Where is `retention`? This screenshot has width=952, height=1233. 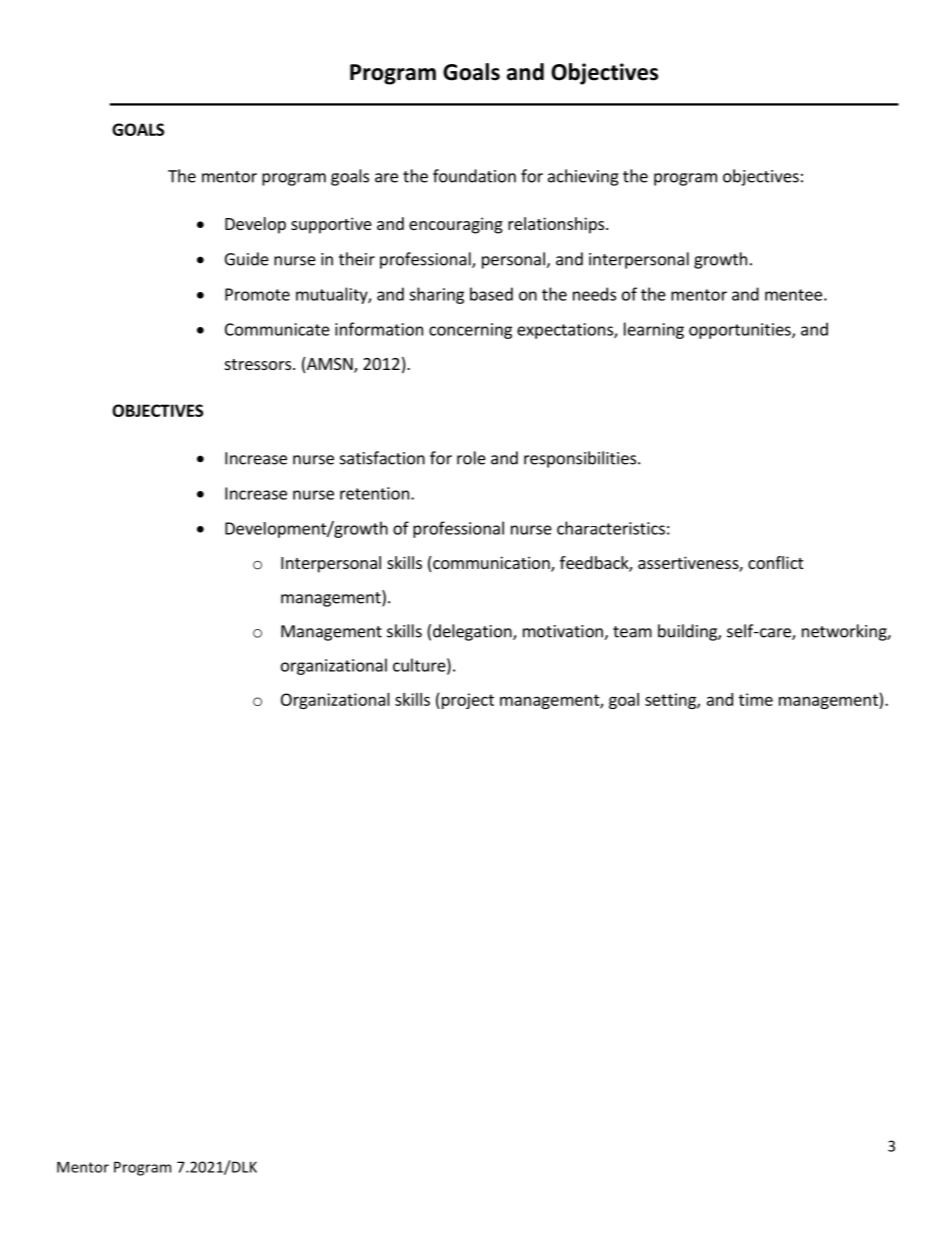
retention is located at coordinates (374, 493).
